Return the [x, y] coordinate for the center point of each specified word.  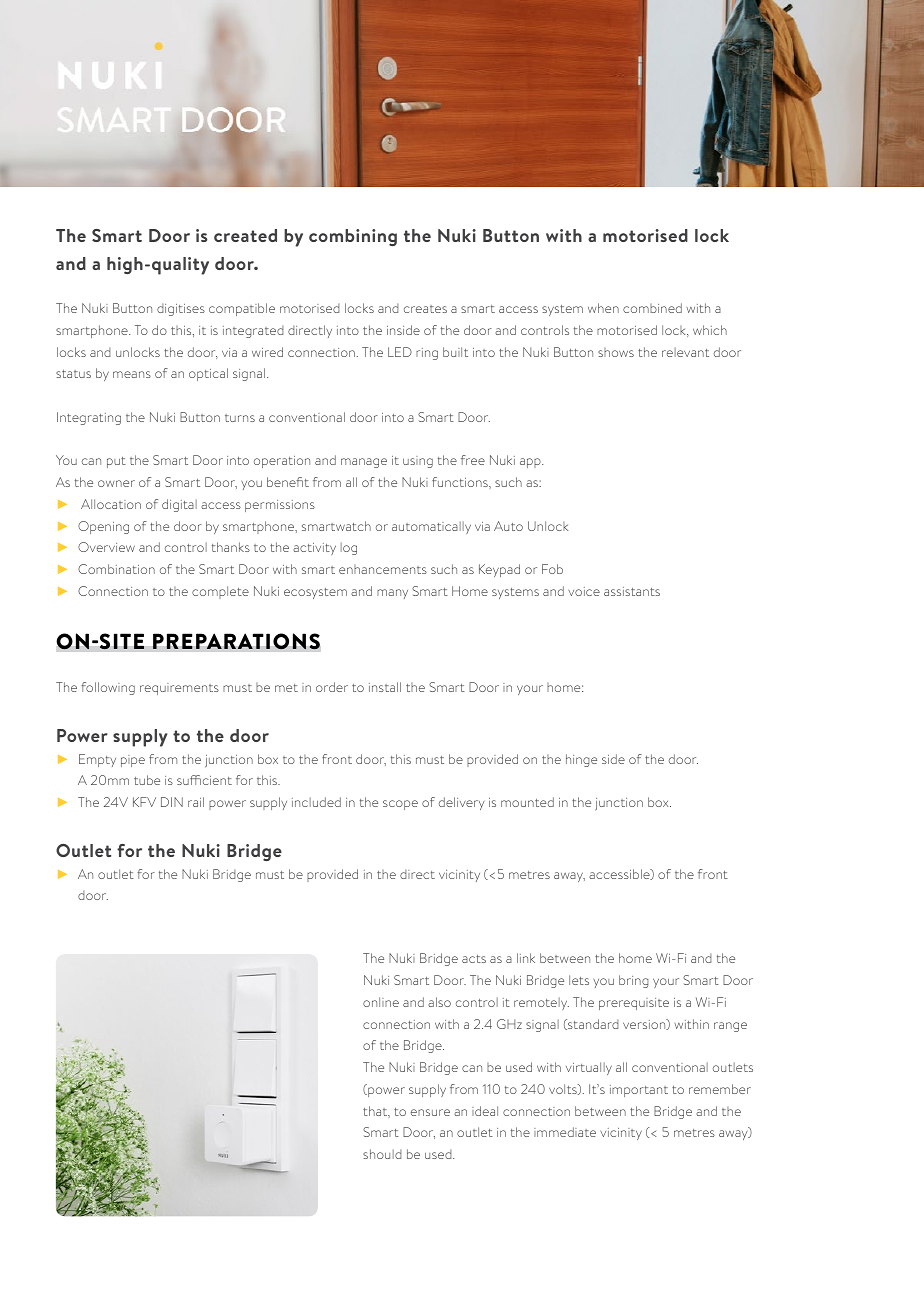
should [382, 1154]
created [245, 235]
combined [652, 308]
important [639, 1091]
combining [353, 237]
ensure [430, 1112]
